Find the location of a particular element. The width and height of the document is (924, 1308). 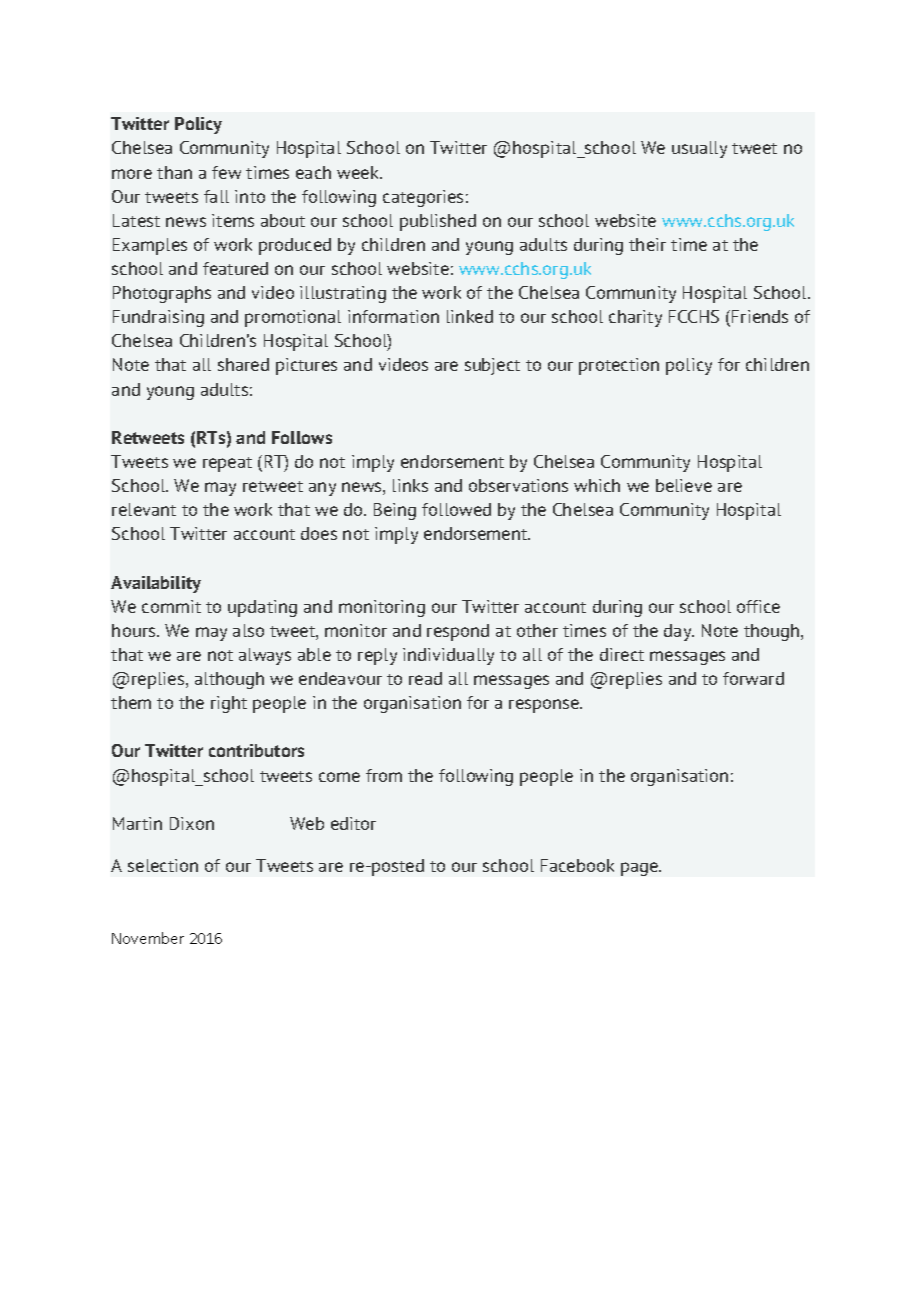

followed is located at coordinates (456, 509).
